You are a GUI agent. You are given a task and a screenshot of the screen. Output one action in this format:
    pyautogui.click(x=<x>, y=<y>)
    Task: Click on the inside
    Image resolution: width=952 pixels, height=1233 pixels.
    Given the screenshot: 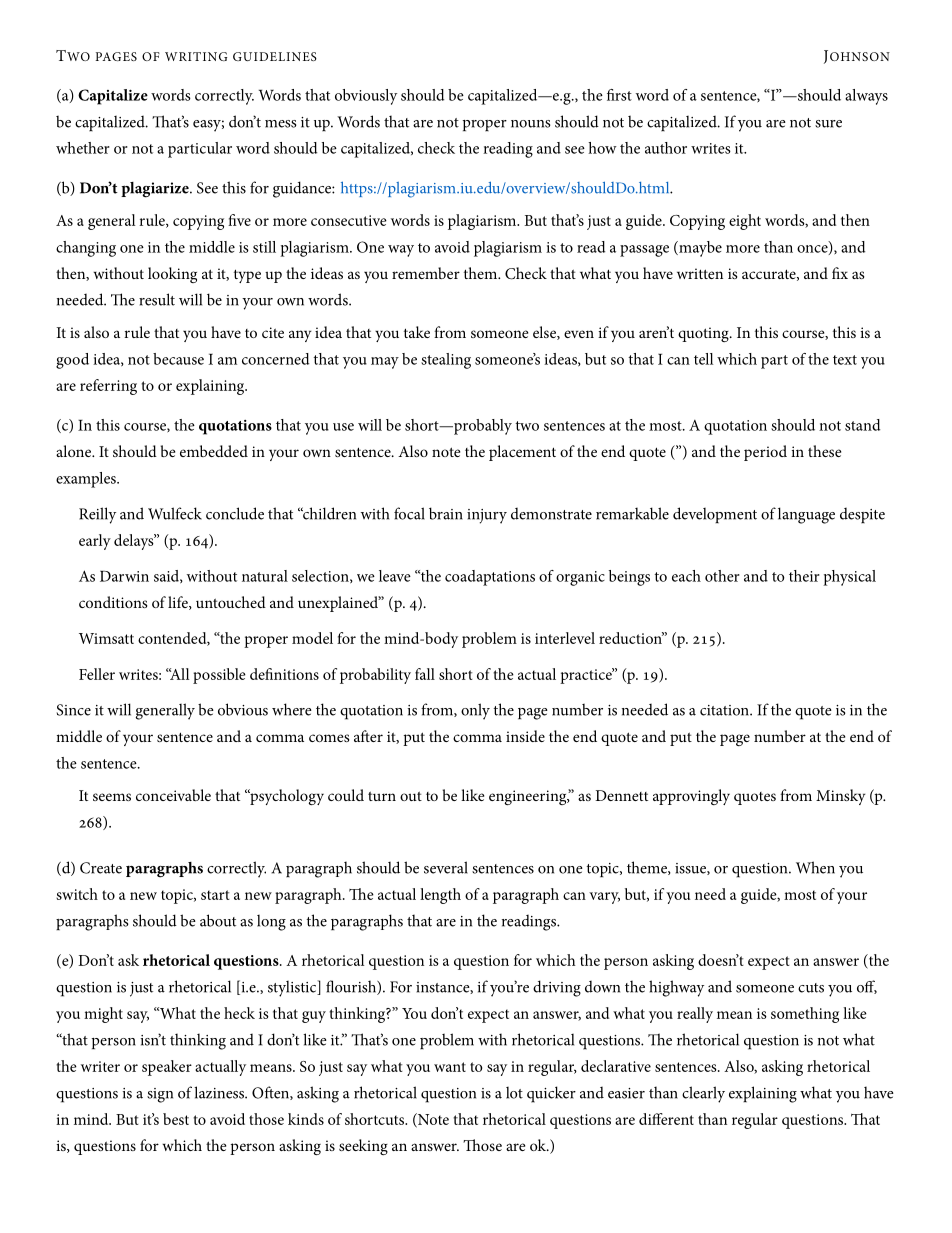 What is the action you would take?
    pyautogui.click(x=525, y=736)
